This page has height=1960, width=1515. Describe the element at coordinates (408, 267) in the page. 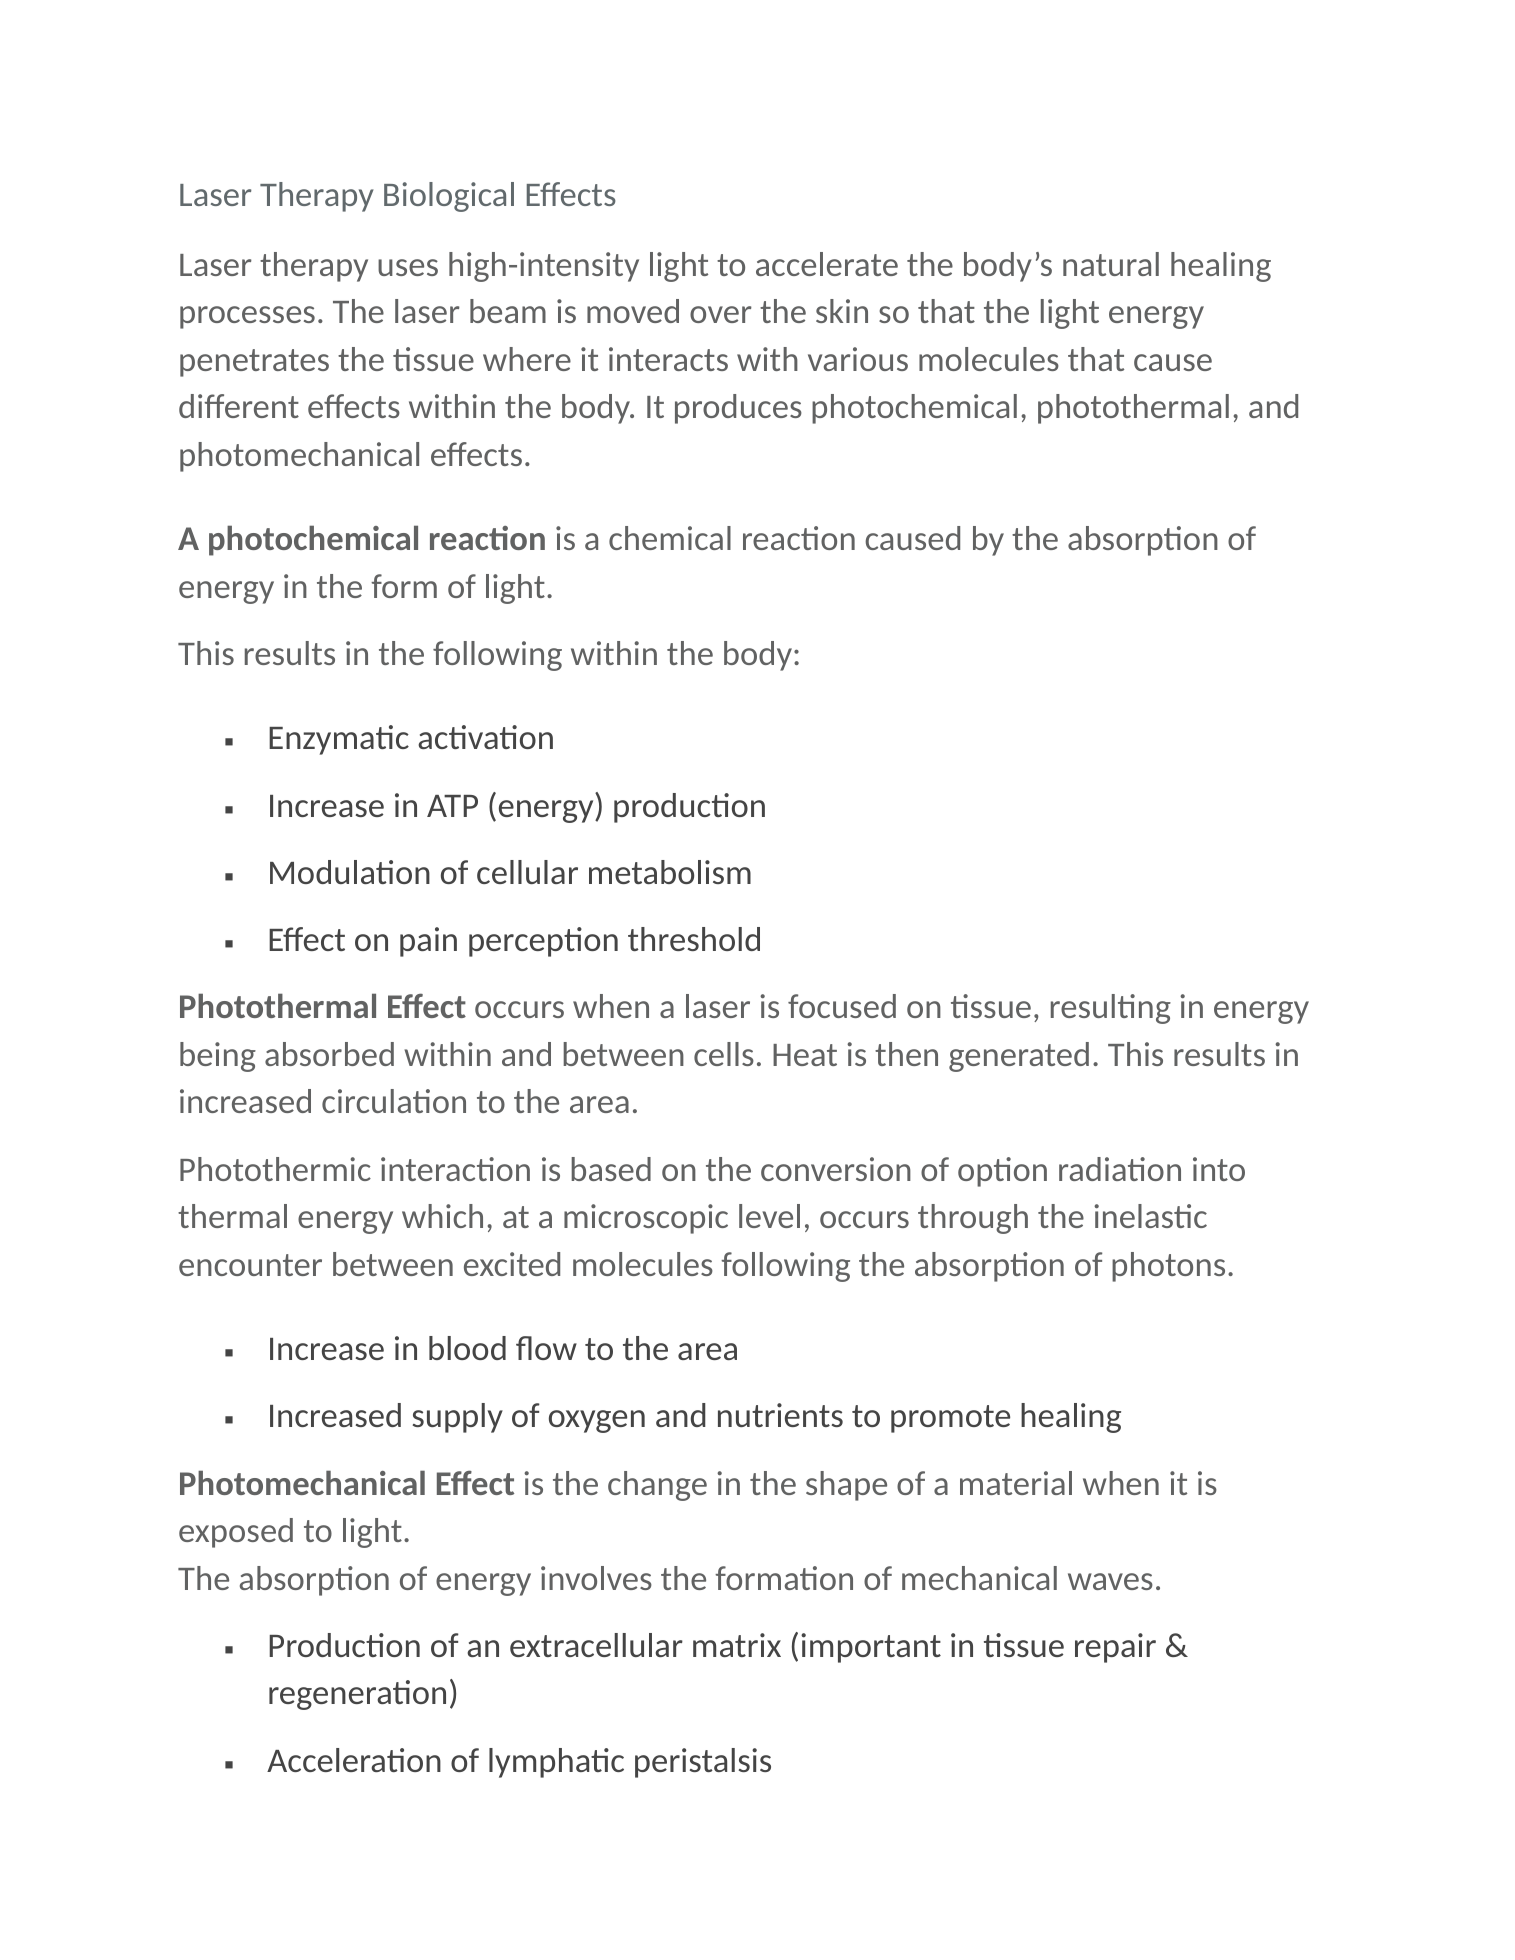

I see `uses` at that location.
